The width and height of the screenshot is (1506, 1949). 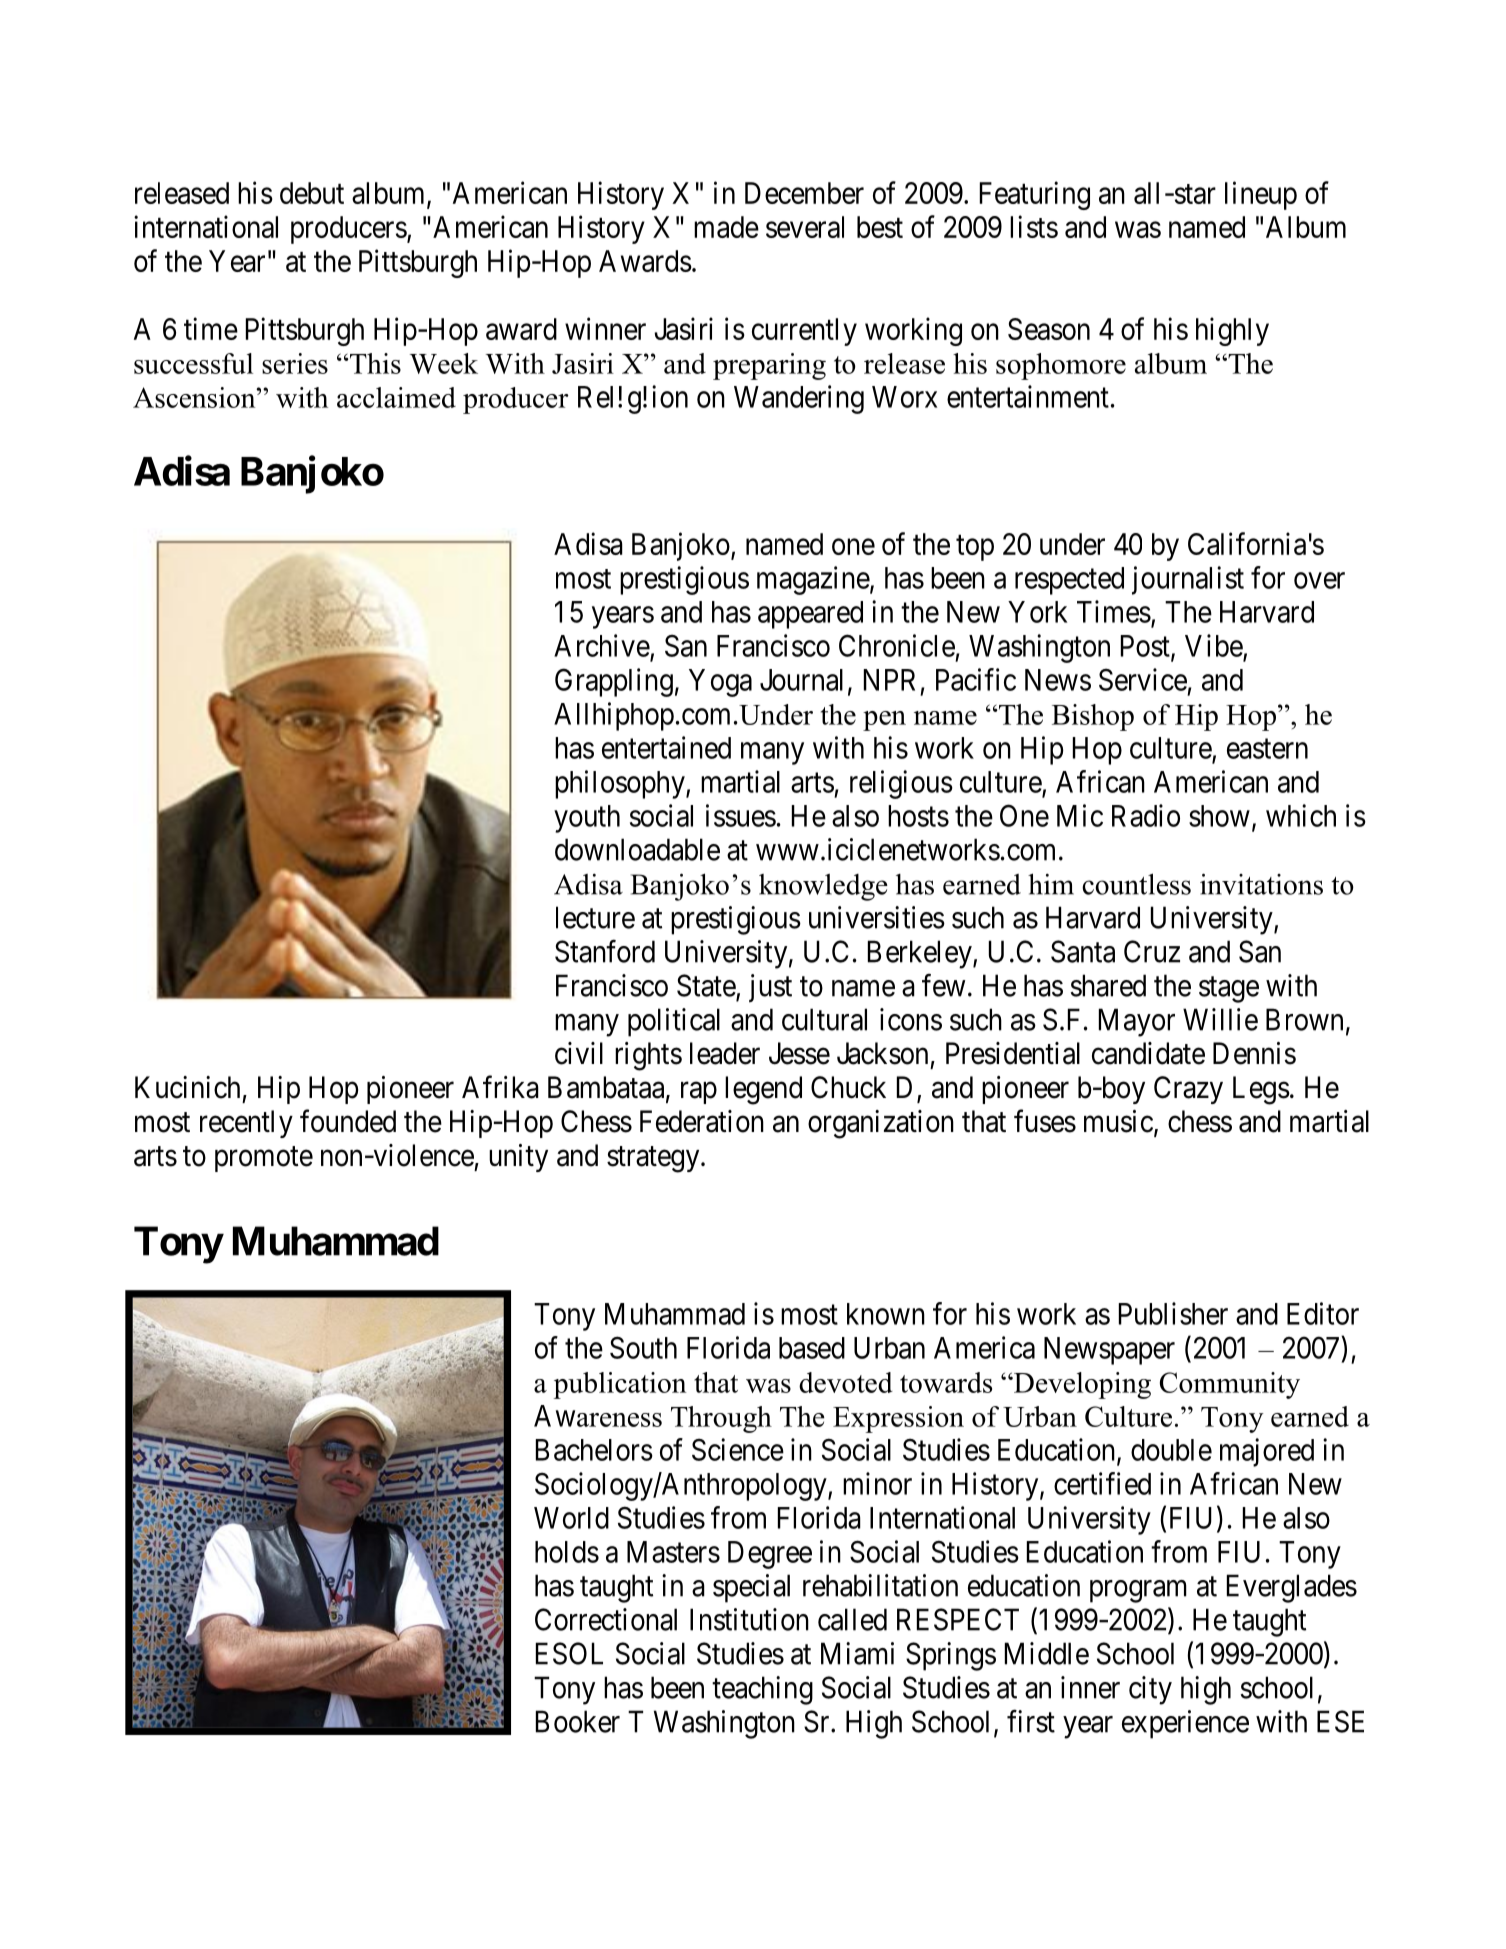 What do you see at coordinates (654, 1159) in the screenshot?
I see `strategy` at bounding box center [654, 1159].
